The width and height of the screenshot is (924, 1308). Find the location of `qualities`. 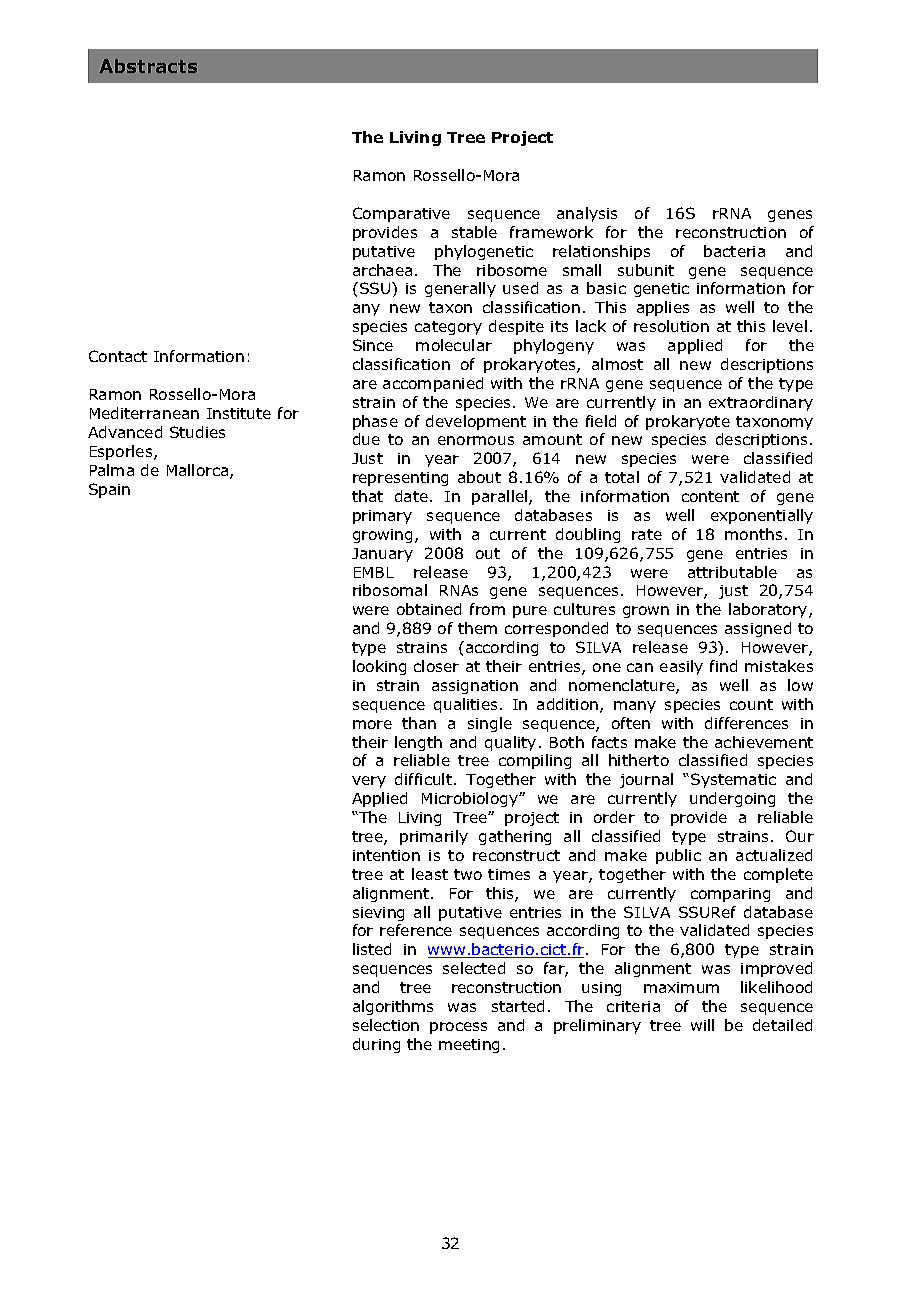

qualities is located at coordinates (465, 705).
